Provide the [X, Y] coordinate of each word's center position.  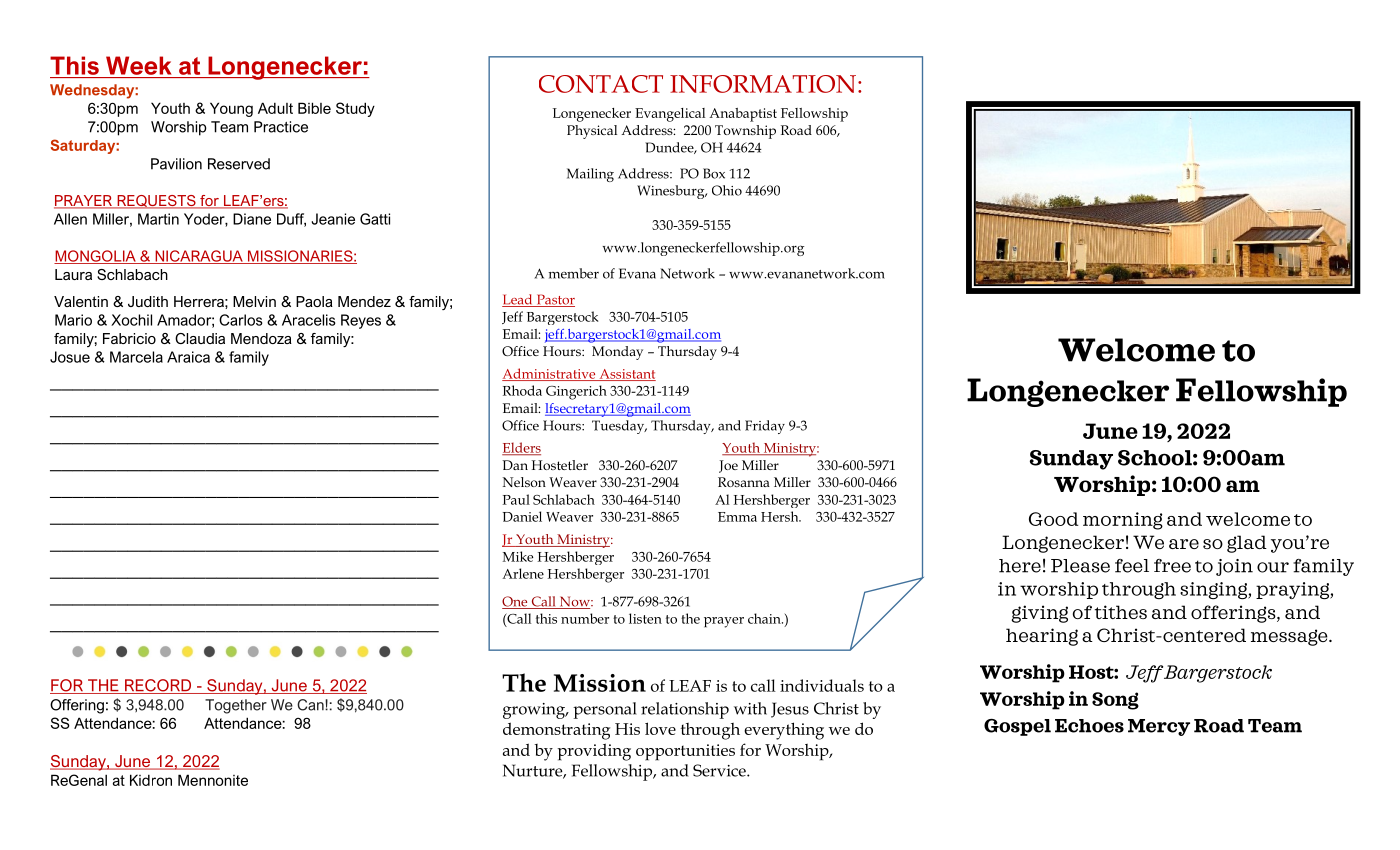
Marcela [136, 357]
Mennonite [213, 780]
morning [1123, 521]
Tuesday [619, 427]
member [574, 273]
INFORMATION [764, 84]
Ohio [727, 190]
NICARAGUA [199, 257]
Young [231, 109]
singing [1214, 590]
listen [645, 618]
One [516, 602]
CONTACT [601, 84]
